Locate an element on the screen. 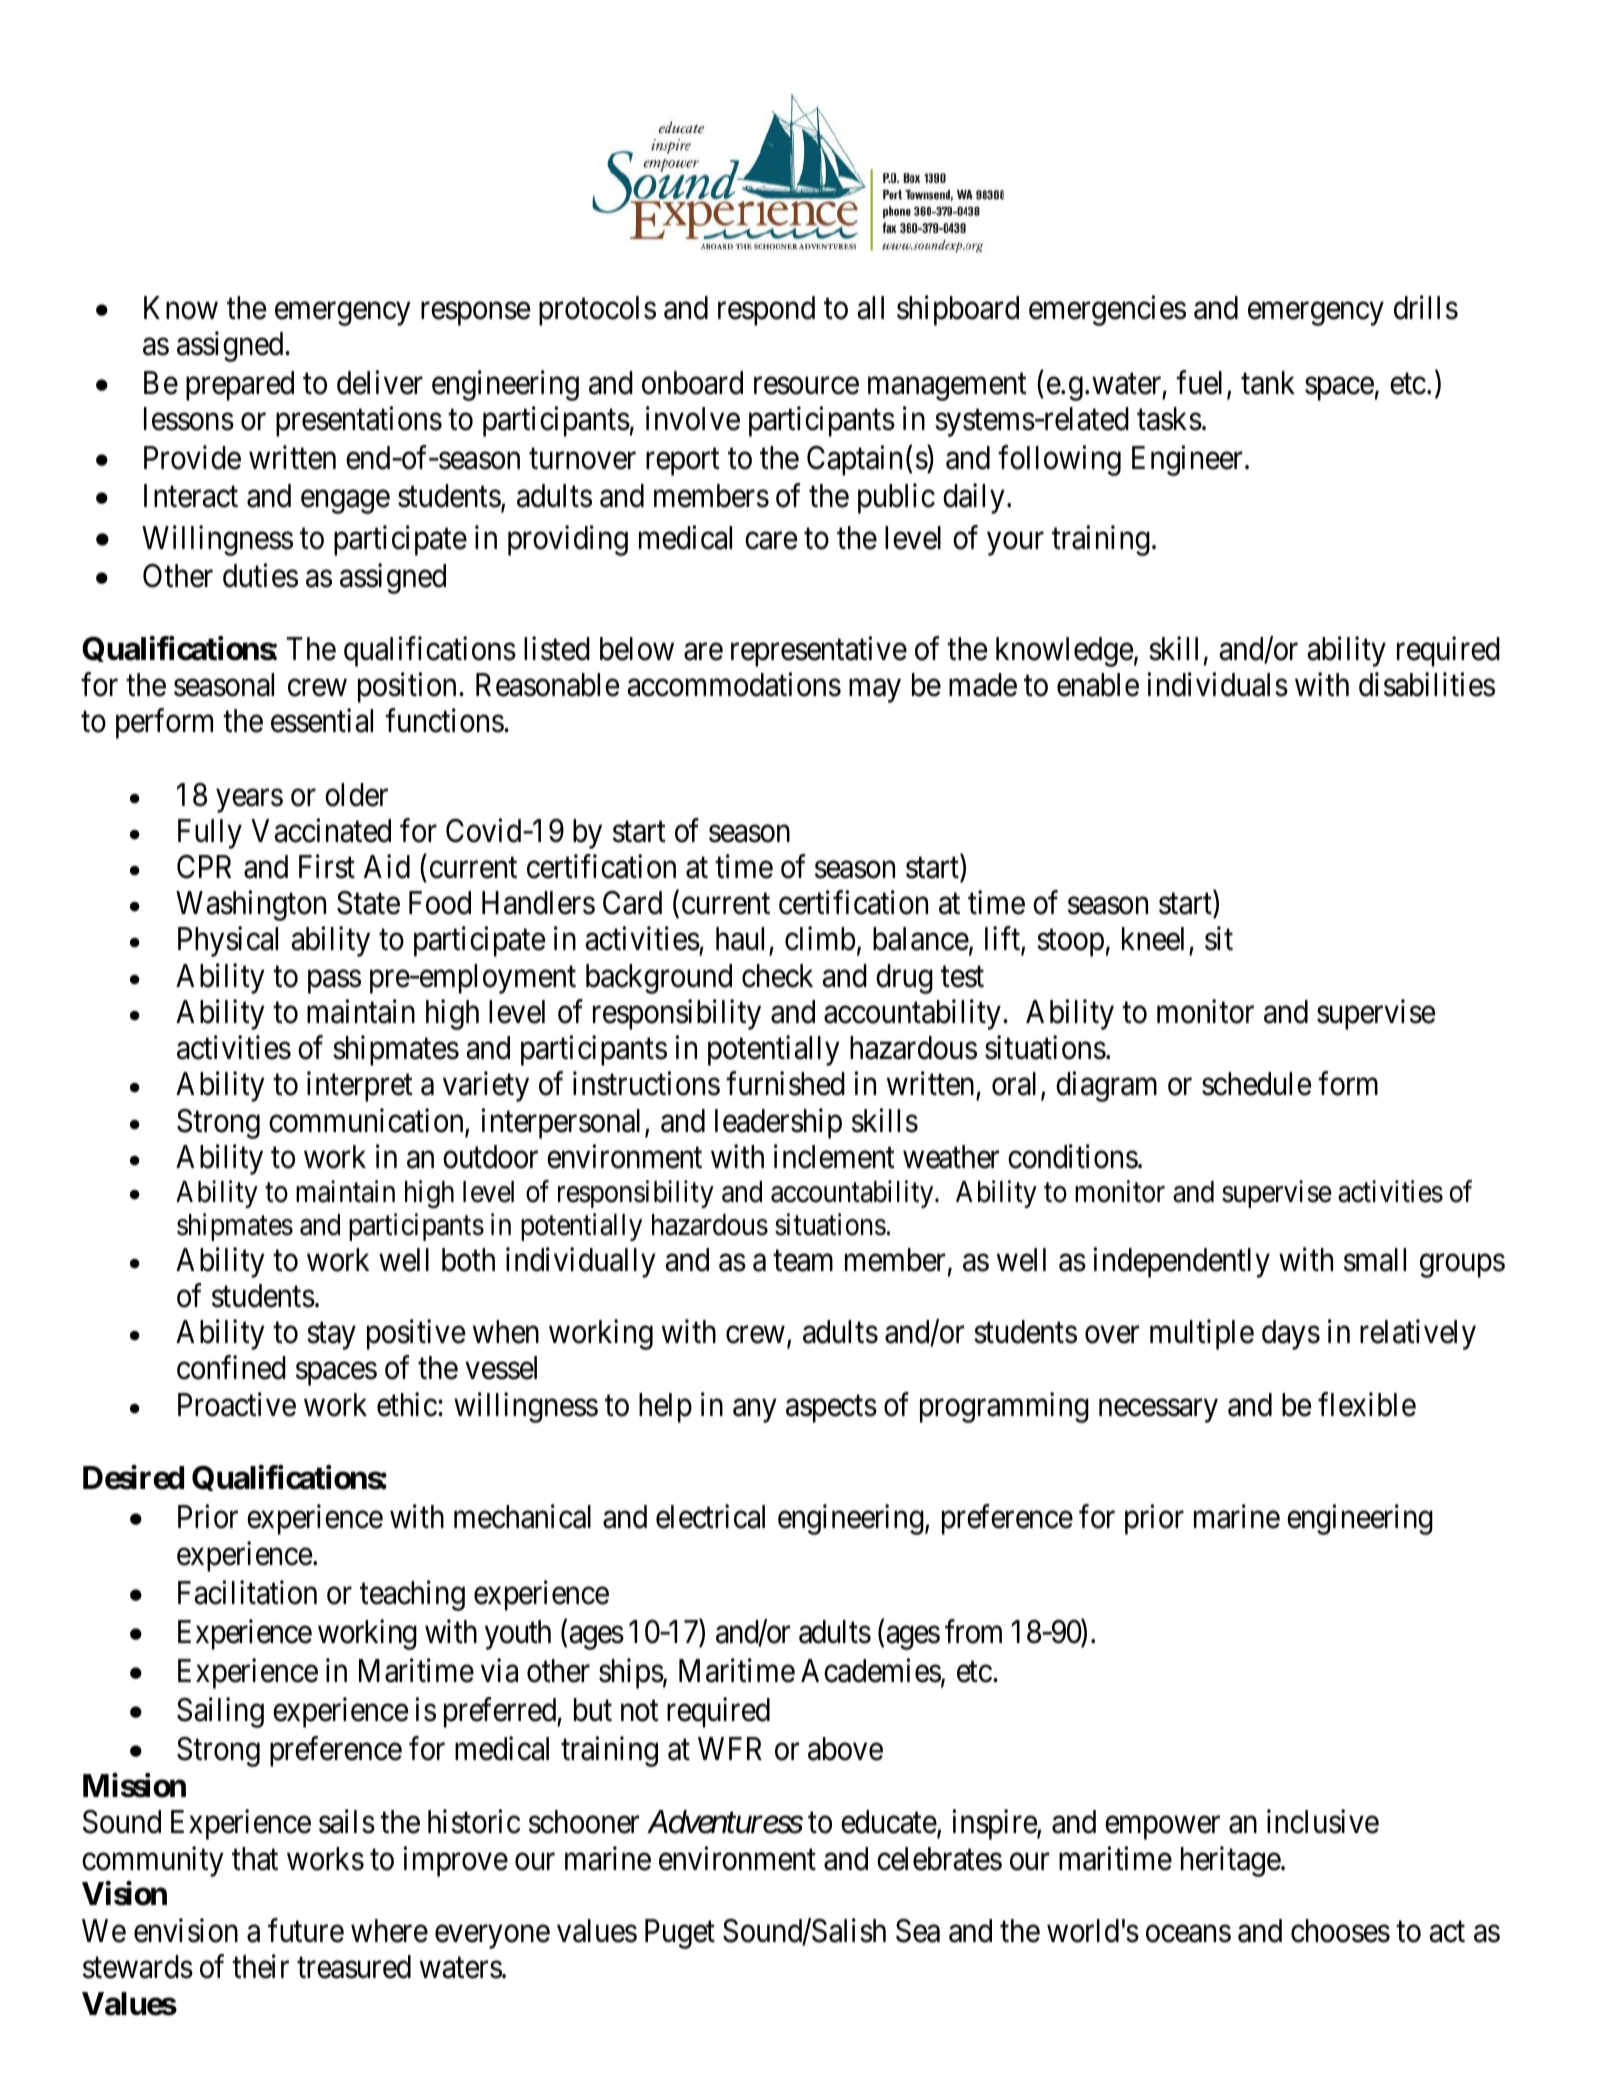 The image size is (1607, 2080). prepared is located at coordinates (240, 386).
